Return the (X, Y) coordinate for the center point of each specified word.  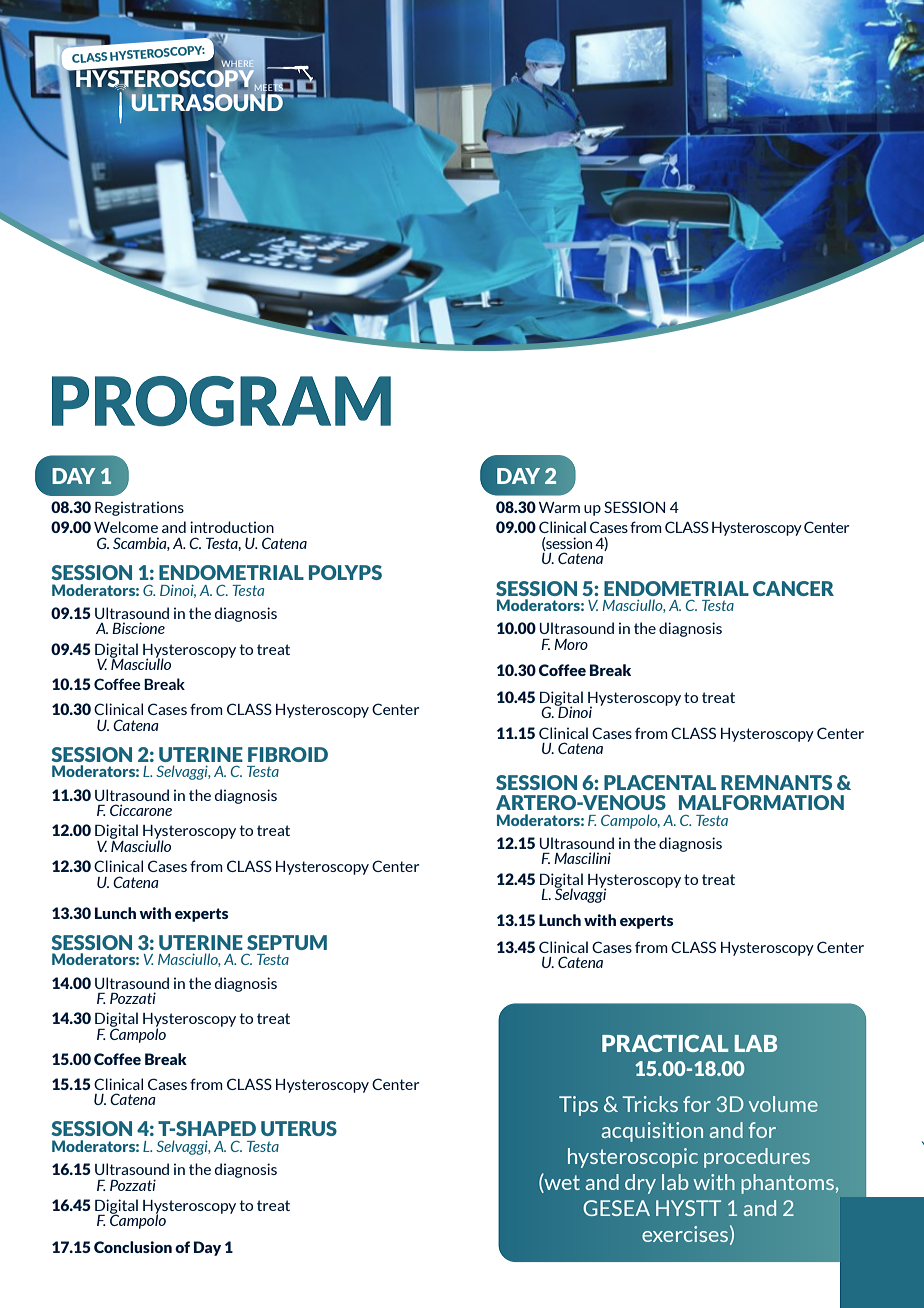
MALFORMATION (761, 802)
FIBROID (288, 754)
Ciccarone (141, 810)
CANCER (793, 588)
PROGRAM (221, 401)
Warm (559, 507)
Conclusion (133, 1247)
